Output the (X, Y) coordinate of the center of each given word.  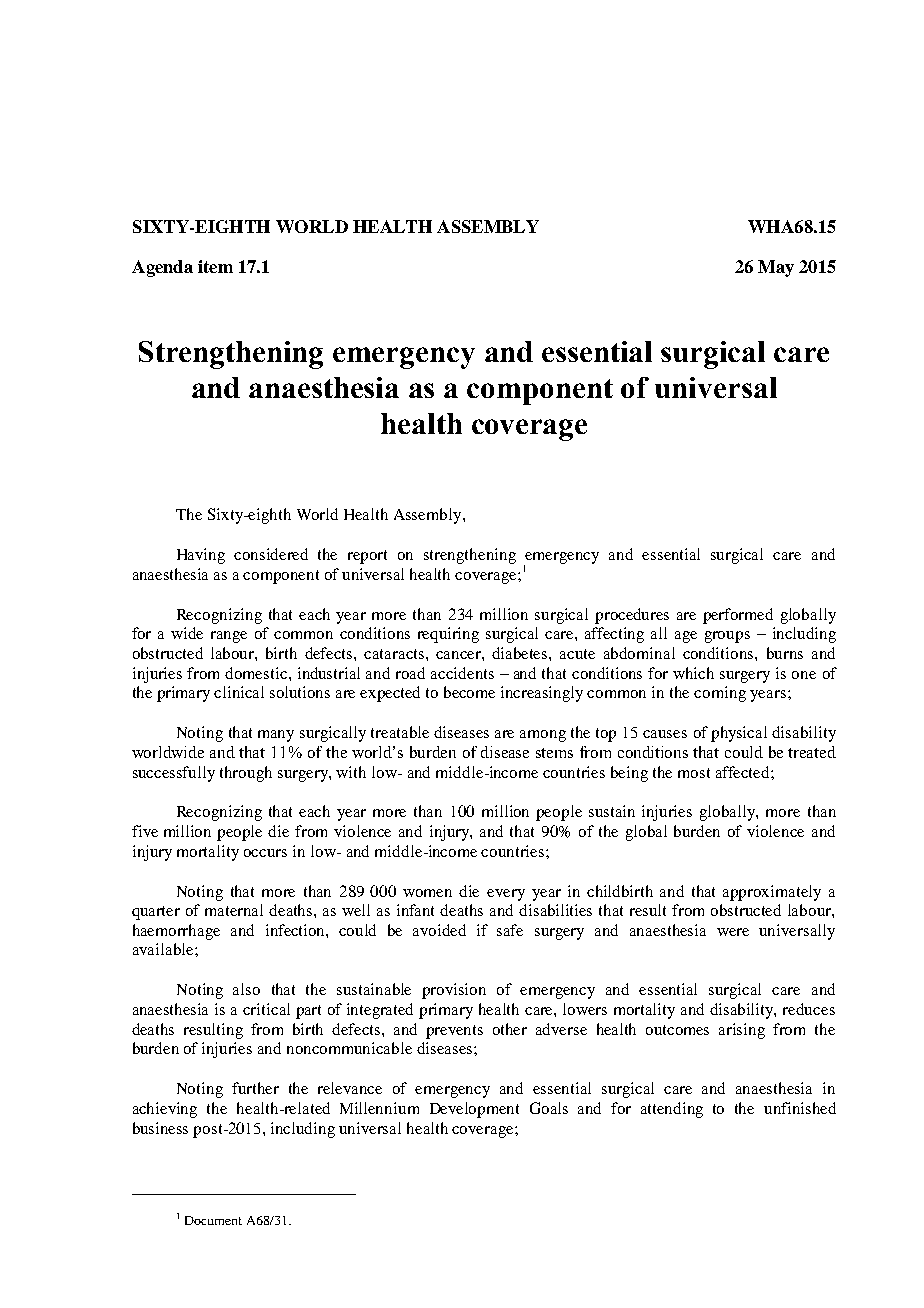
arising (742, 1031)
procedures (632, 616)
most (694, 773)
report (367, 557)
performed (738, 616)
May (776, 268)
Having (201, 556)
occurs (265, 853)
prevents (454, 1032)
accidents (462, 673)
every (506, 895)
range (229, 637)
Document (213, 1220)
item (215, 266)
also (246, 989)
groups (727, 637)
